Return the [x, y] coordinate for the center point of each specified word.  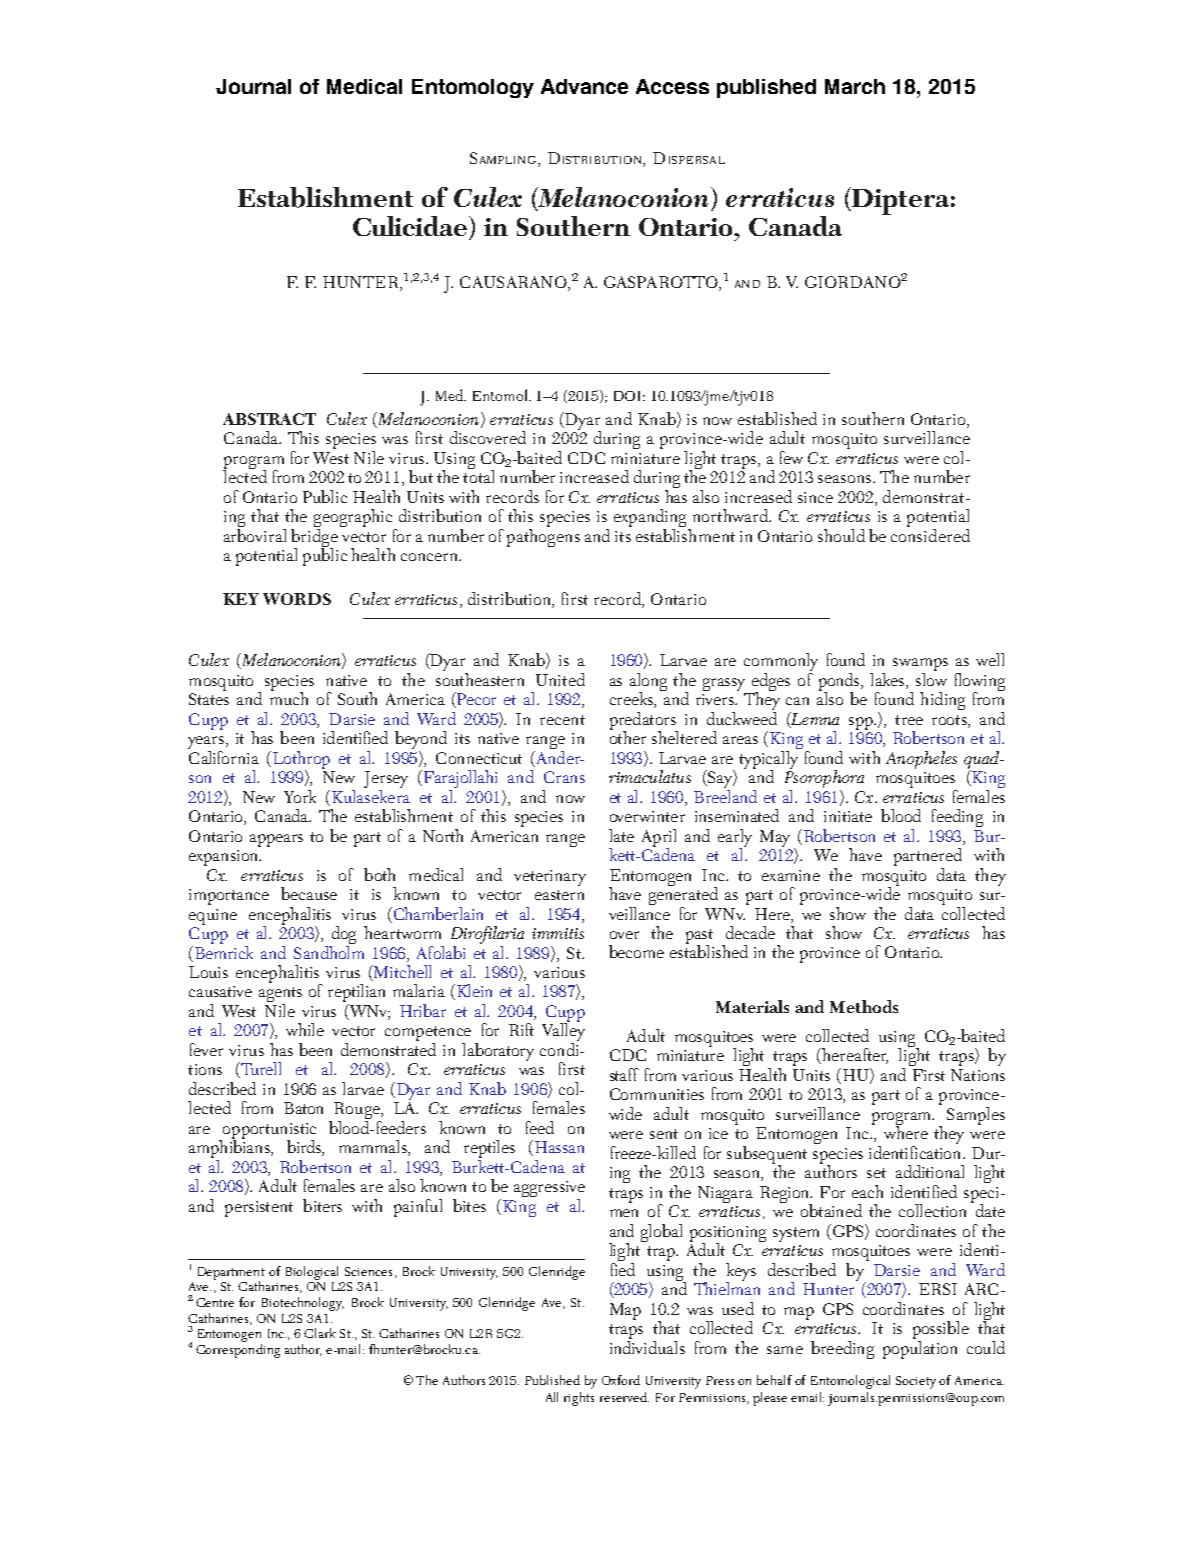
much [289, 697]
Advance [584, 86]
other [628, 736]
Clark [320, 1333]
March [855, 86]
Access [672, 86]
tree [909, 720]
